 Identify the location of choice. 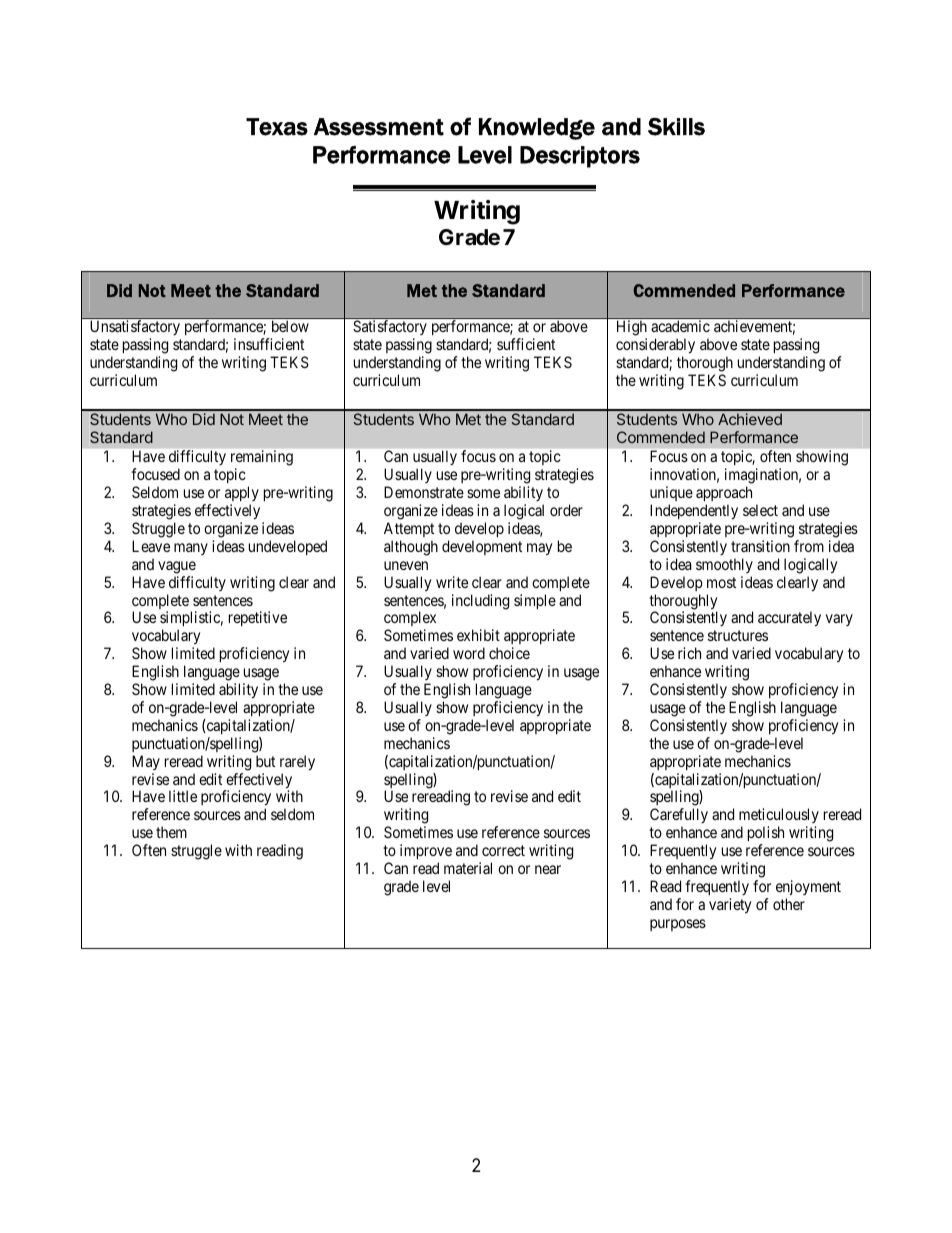
(509, 653).
